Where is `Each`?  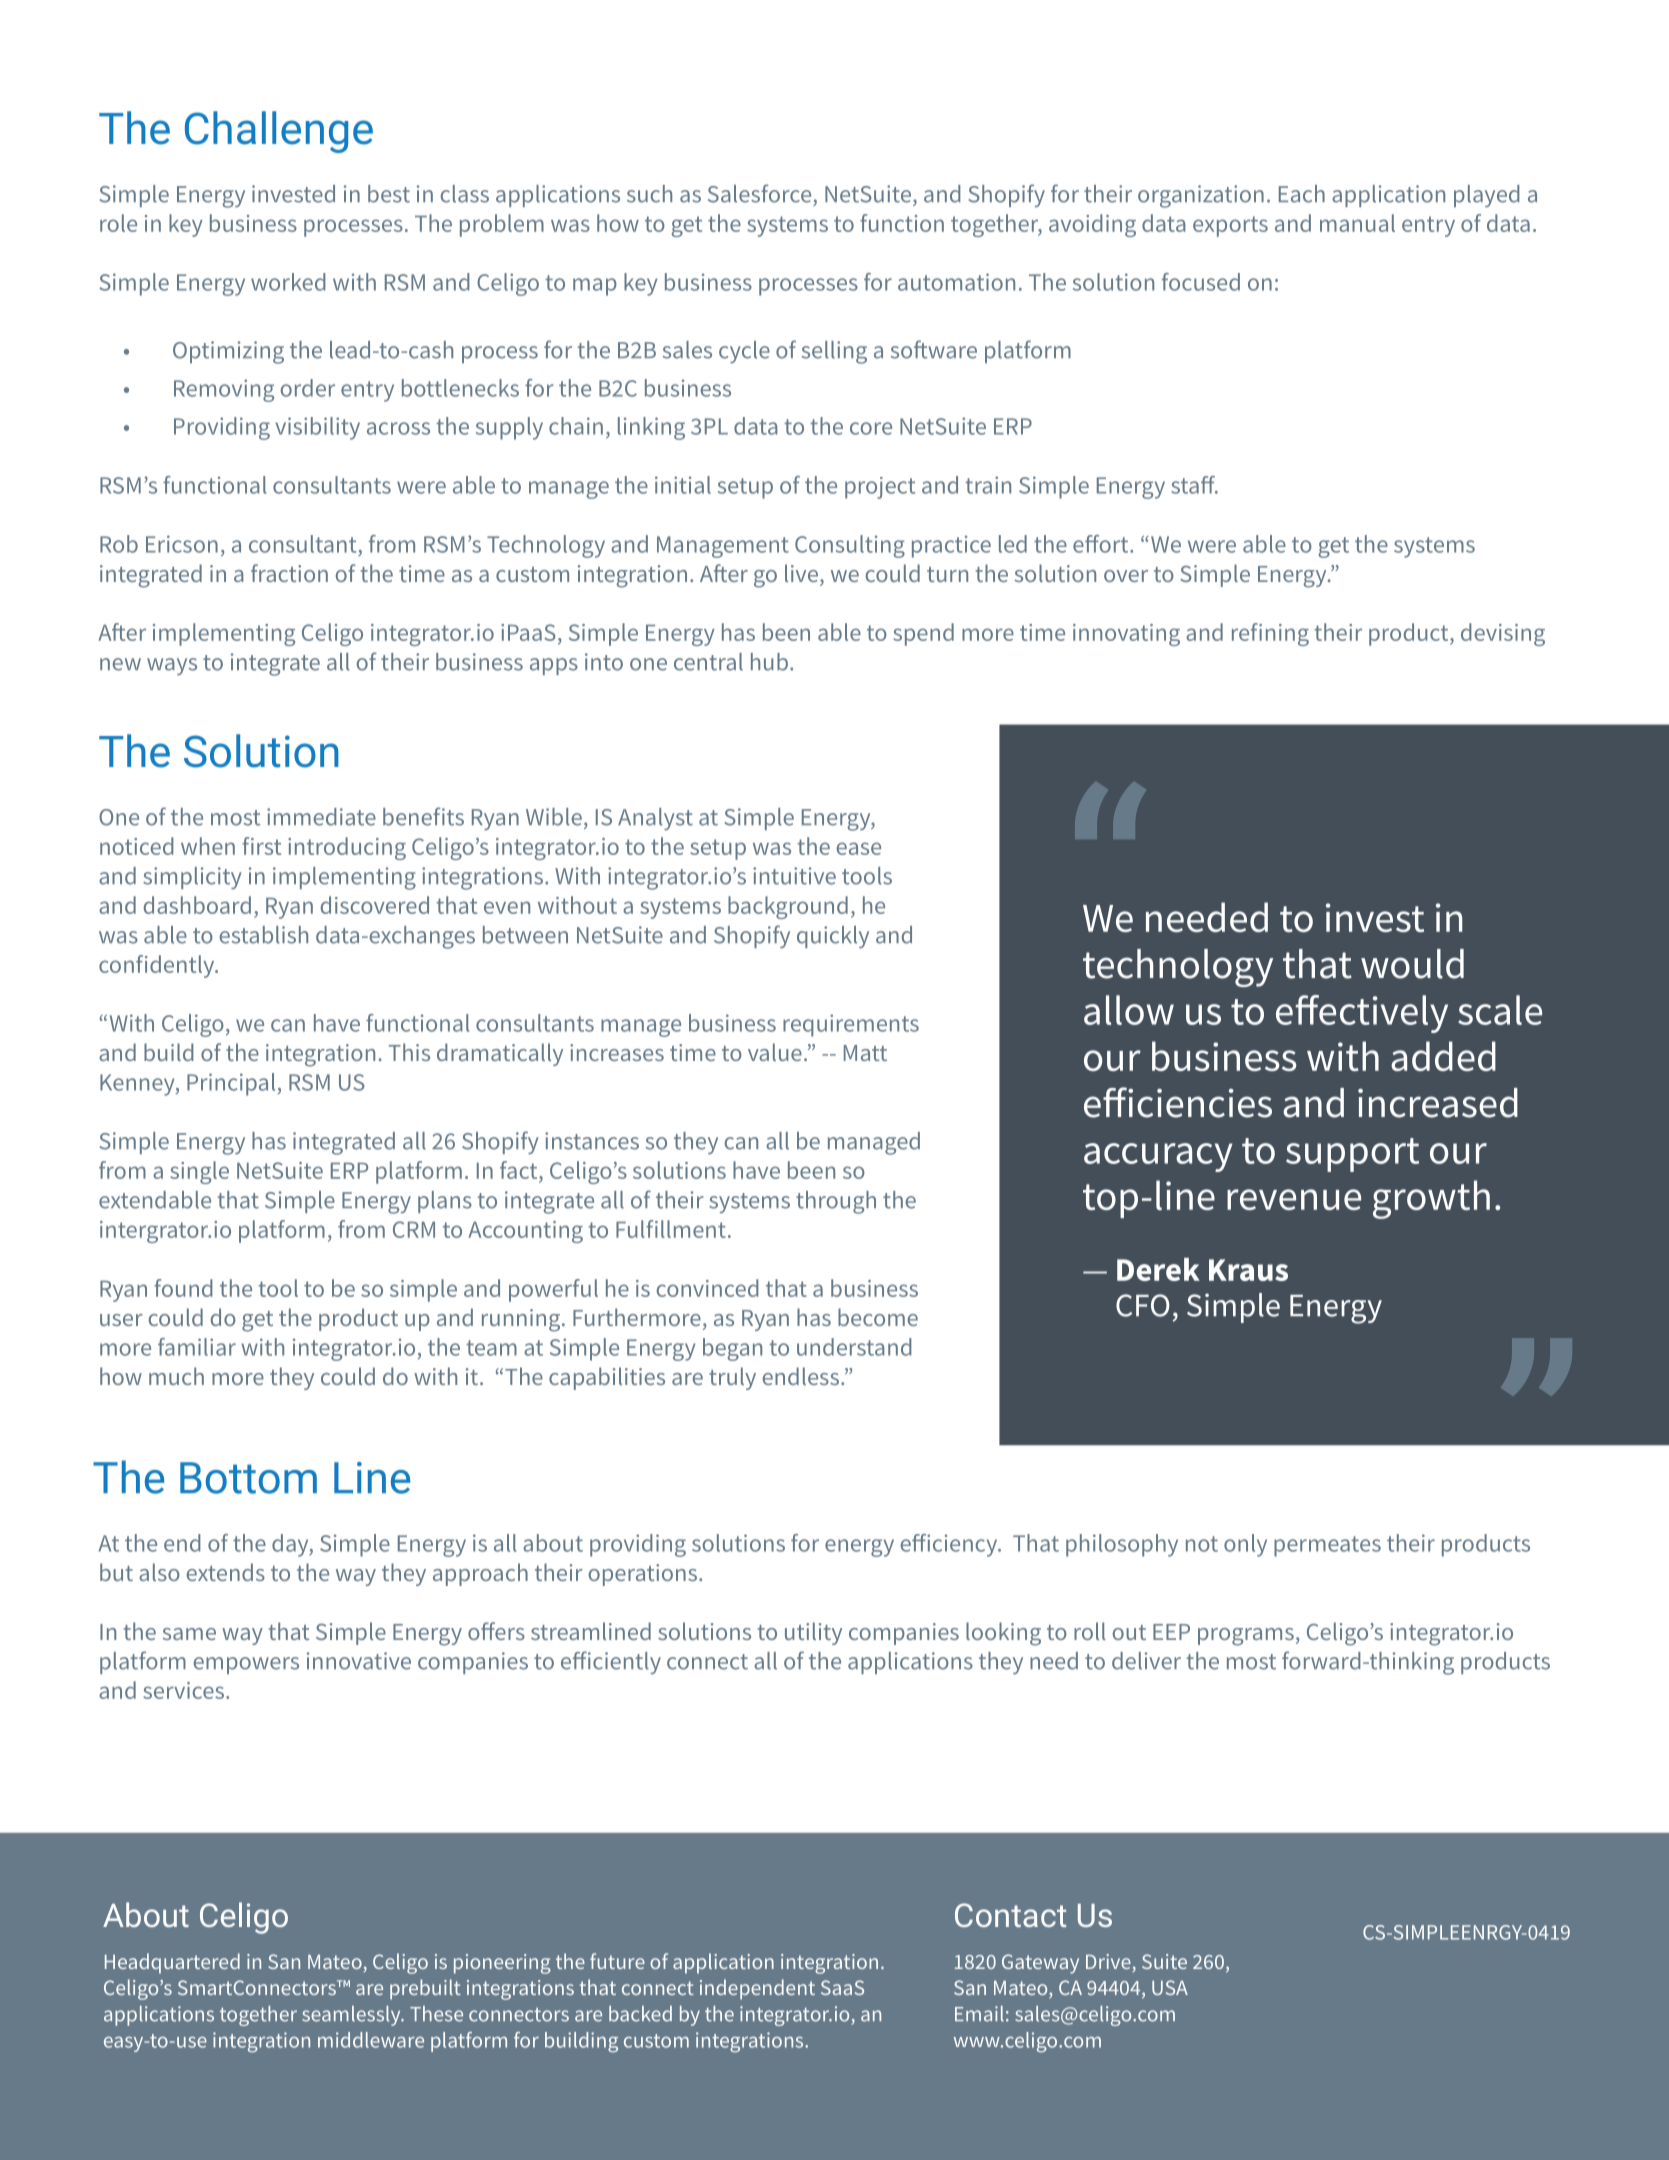
Each is located at coordinates (1302, 194).
